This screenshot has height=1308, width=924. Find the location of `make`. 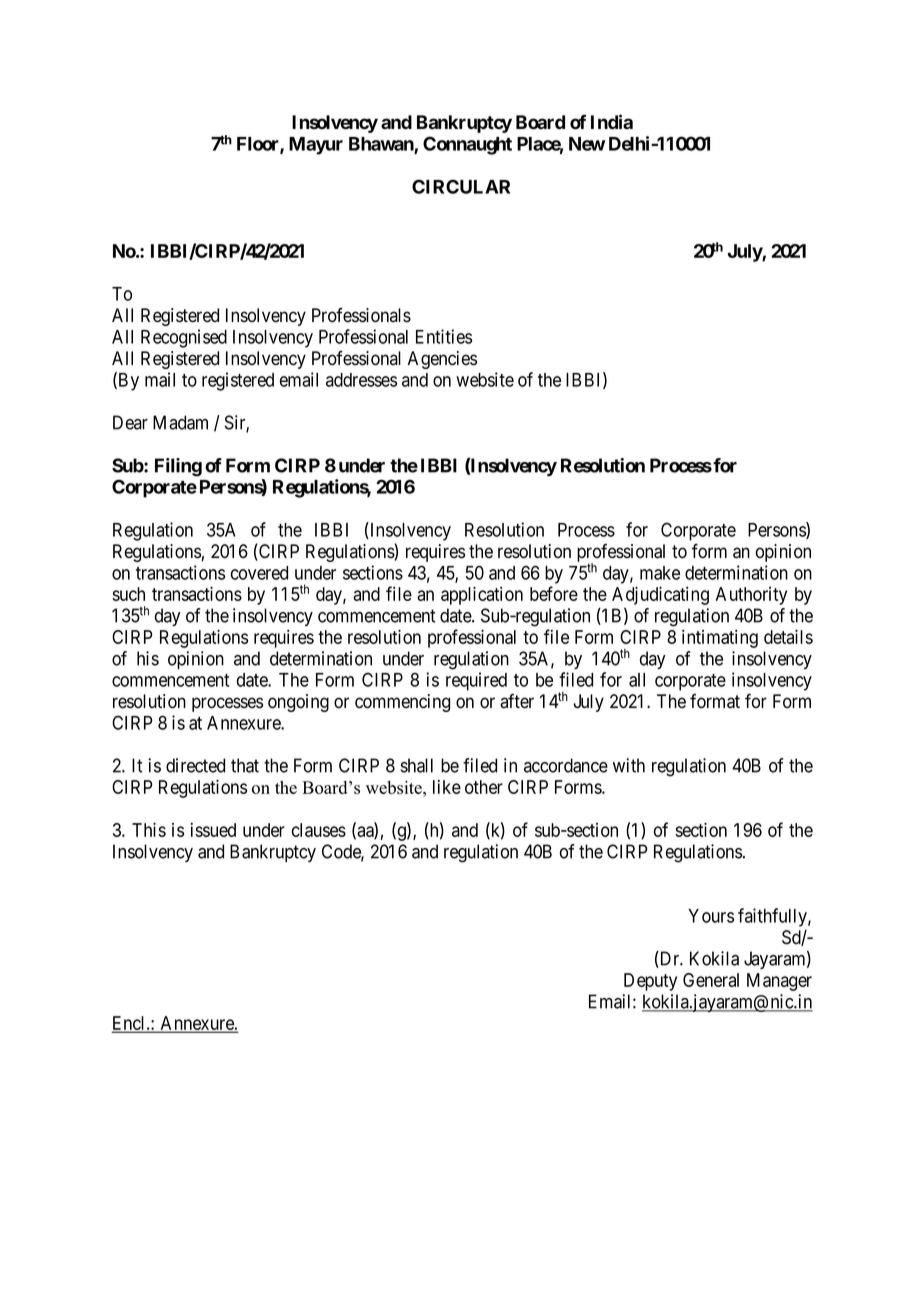

make is located at coordinates (660, 573).
